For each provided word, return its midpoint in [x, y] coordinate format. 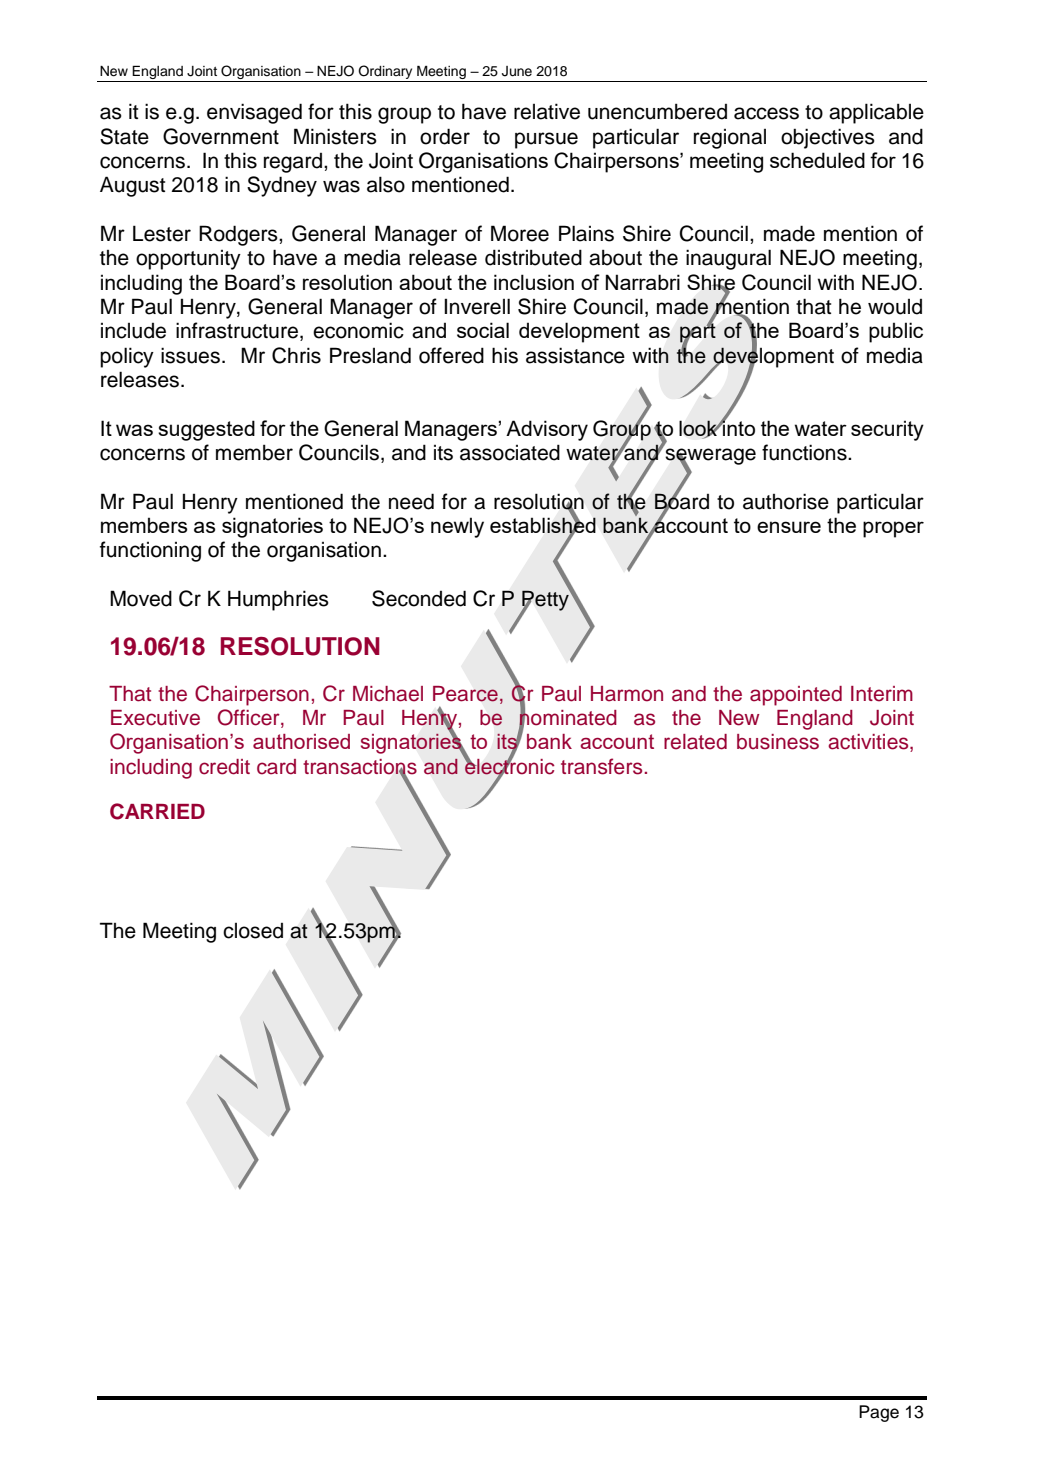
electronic [509, 766]
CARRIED [157, 811]
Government [221, 136]
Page [879, 1413]
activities [869, 743]
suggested [206, 430]
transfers [601, 766]
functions [805, 452]
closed [253, 931]
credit [224, 767]
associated [510, 452]
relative [547, 111]
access [766, 113]
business [778, 742]
